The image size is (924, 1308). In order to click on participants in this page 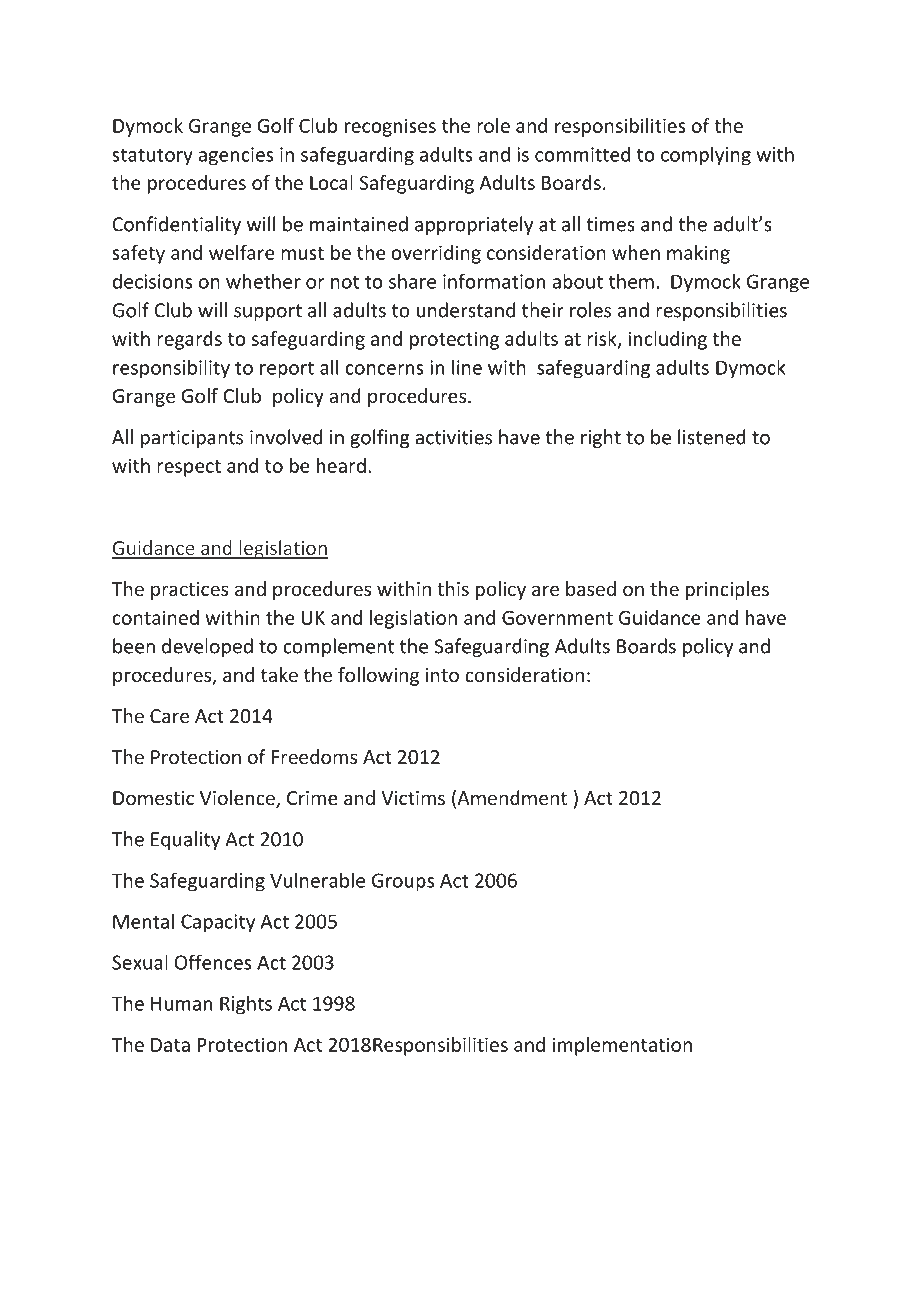, I will do `click(192, 439)`.
